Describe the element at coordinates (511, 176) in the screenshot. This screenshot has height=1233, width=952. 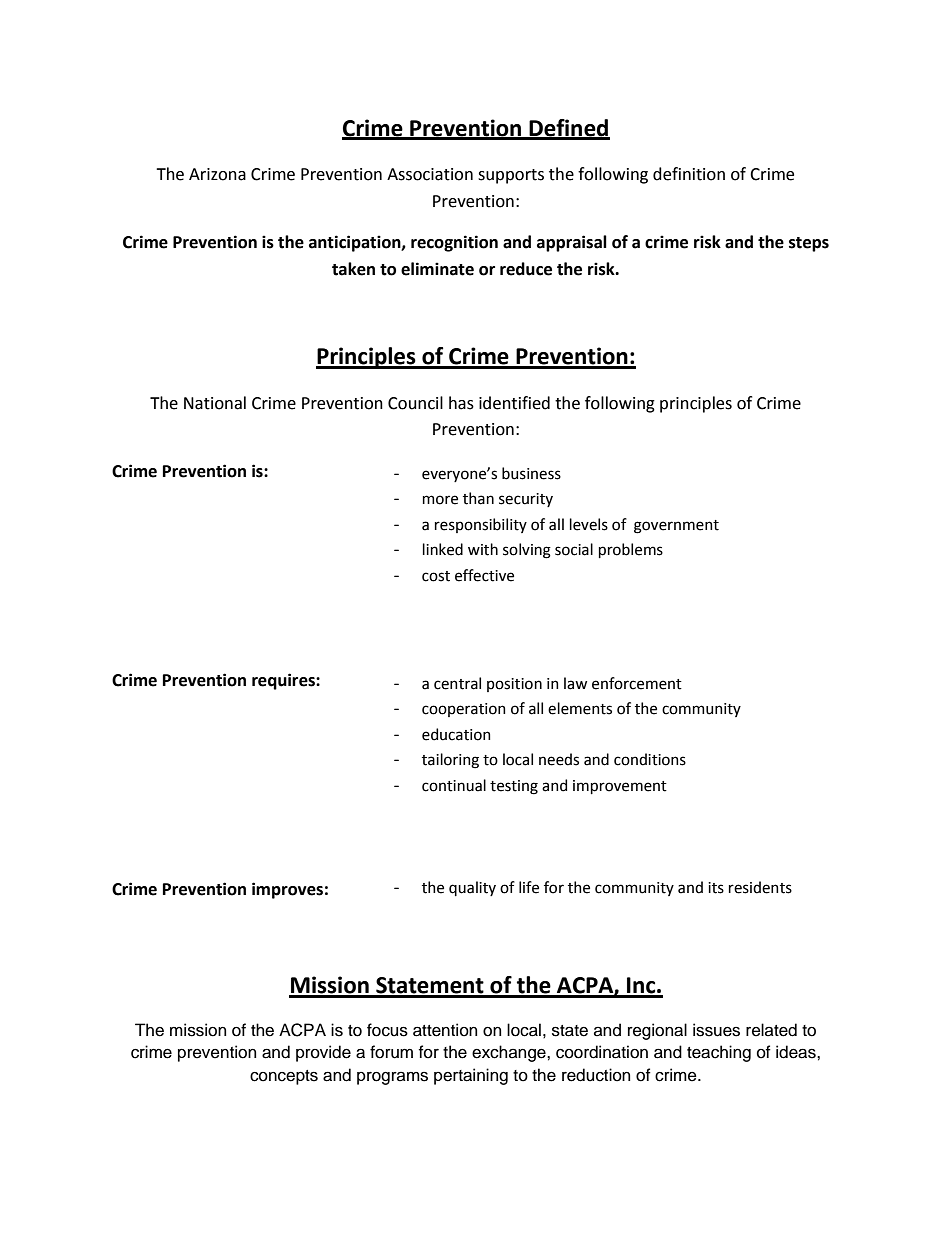
I see `supports` at that location.
